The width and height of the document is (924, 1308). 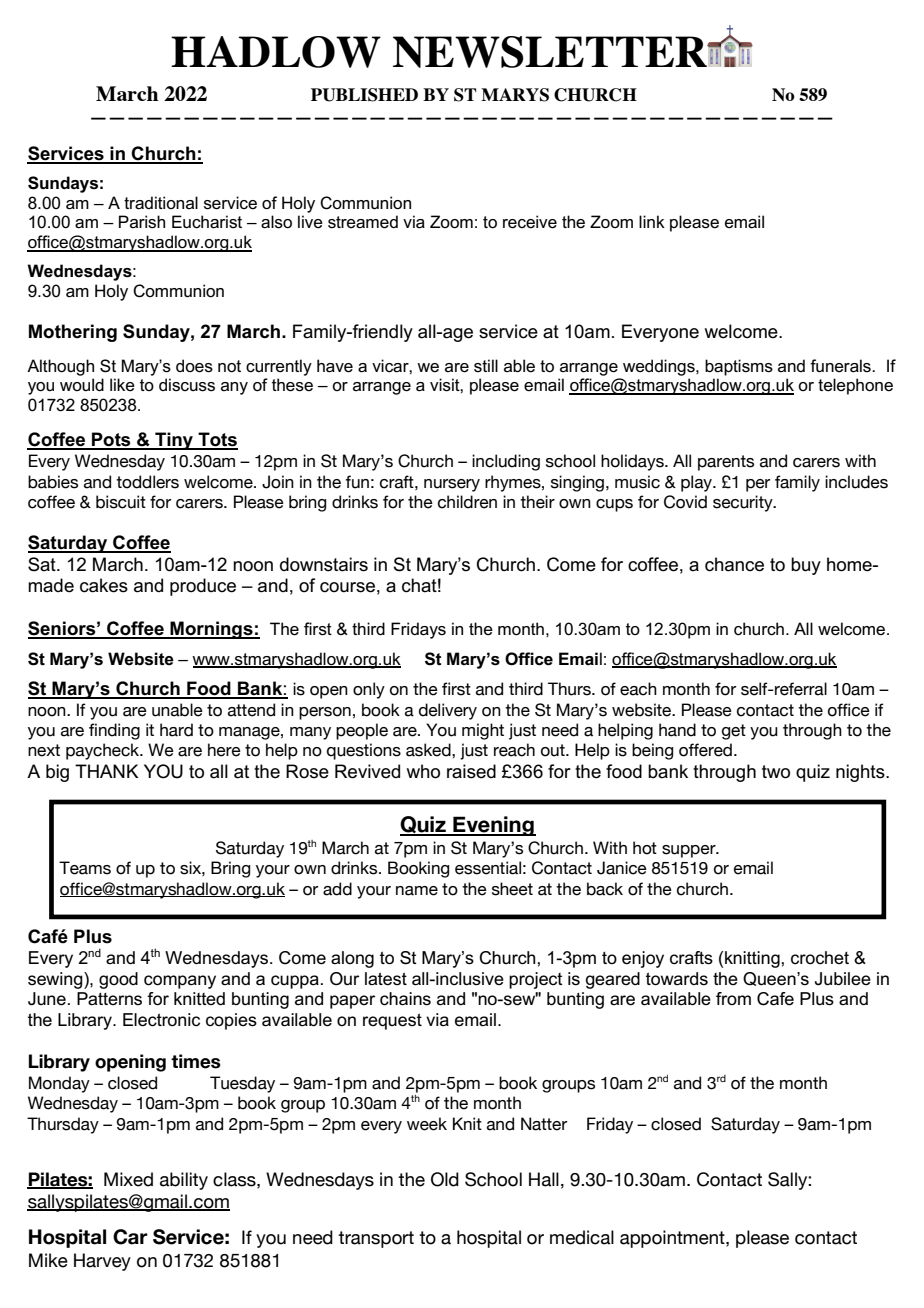 I want to click on Old, so click(x=445, y=1179).
